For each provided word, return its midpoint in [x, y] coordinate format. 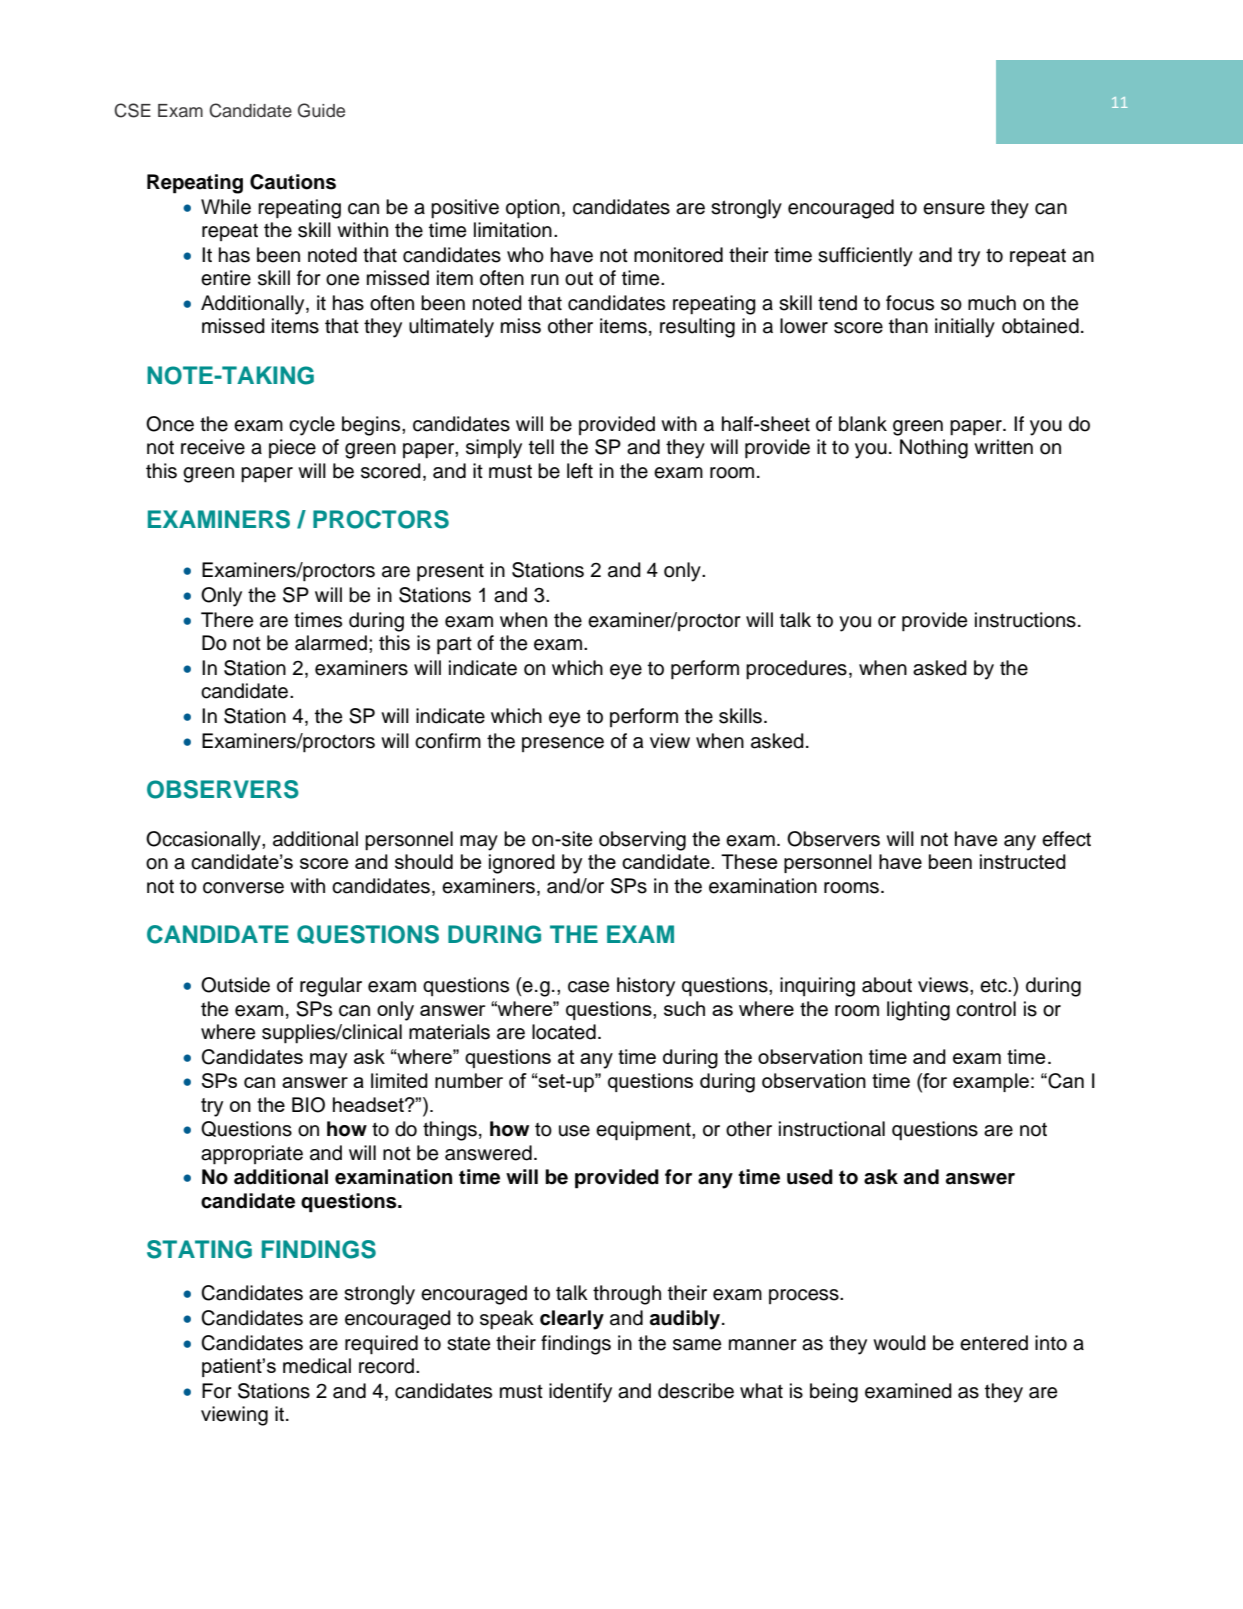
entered [994, 1343]
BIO [308, 1105]
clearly [572, 1320]
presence [563, 744]
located [564, 1032]
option [533, 209]
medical [317, 1366]
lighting [918, 1011]
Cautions [293, 182]
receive [213, 447]
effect [1066, 839]
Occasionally [204, 841]
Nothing [934, 449]
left [580, 471]
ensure [954, 209]
